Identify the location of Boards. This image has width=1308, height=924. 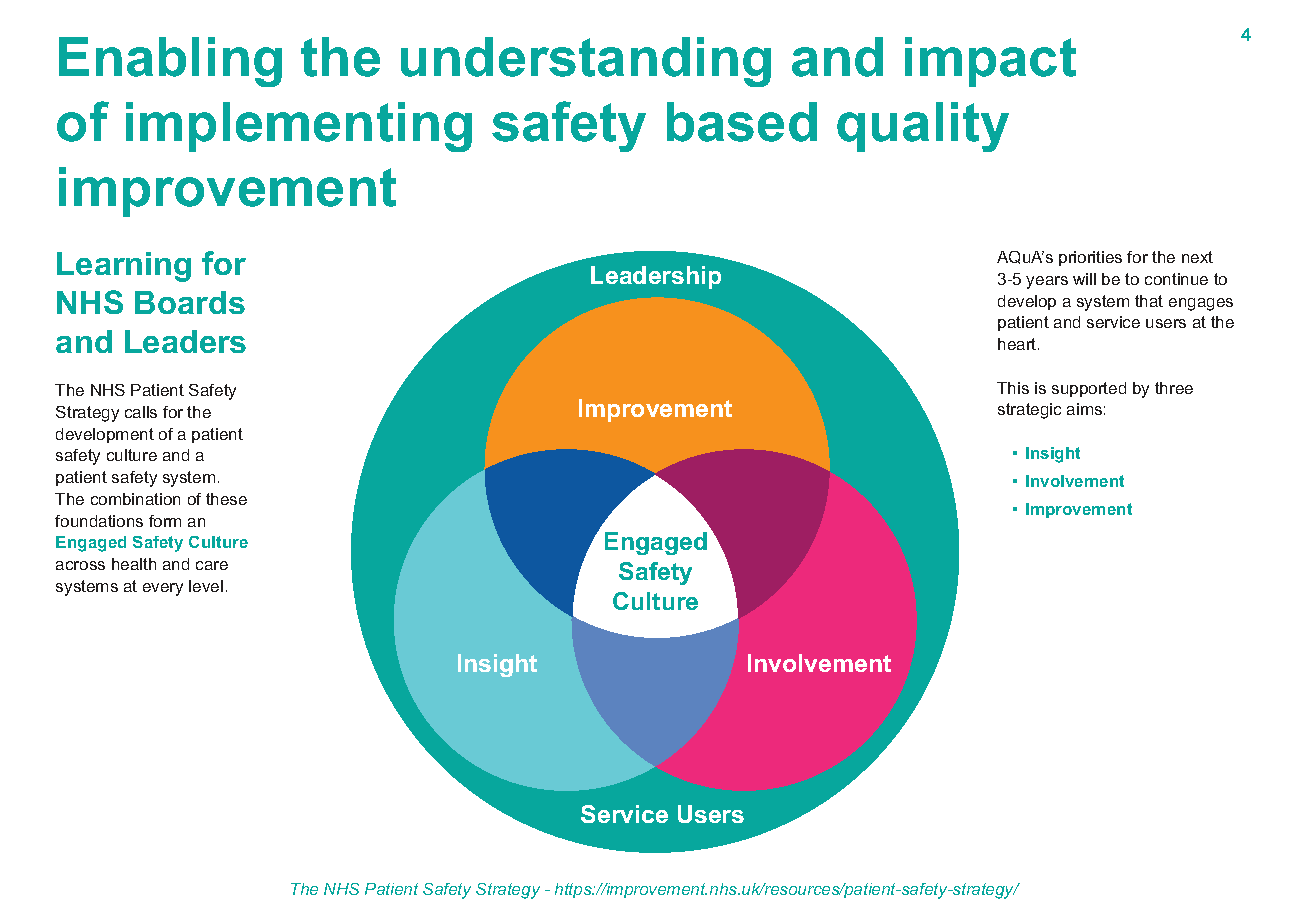
(190, 302).
